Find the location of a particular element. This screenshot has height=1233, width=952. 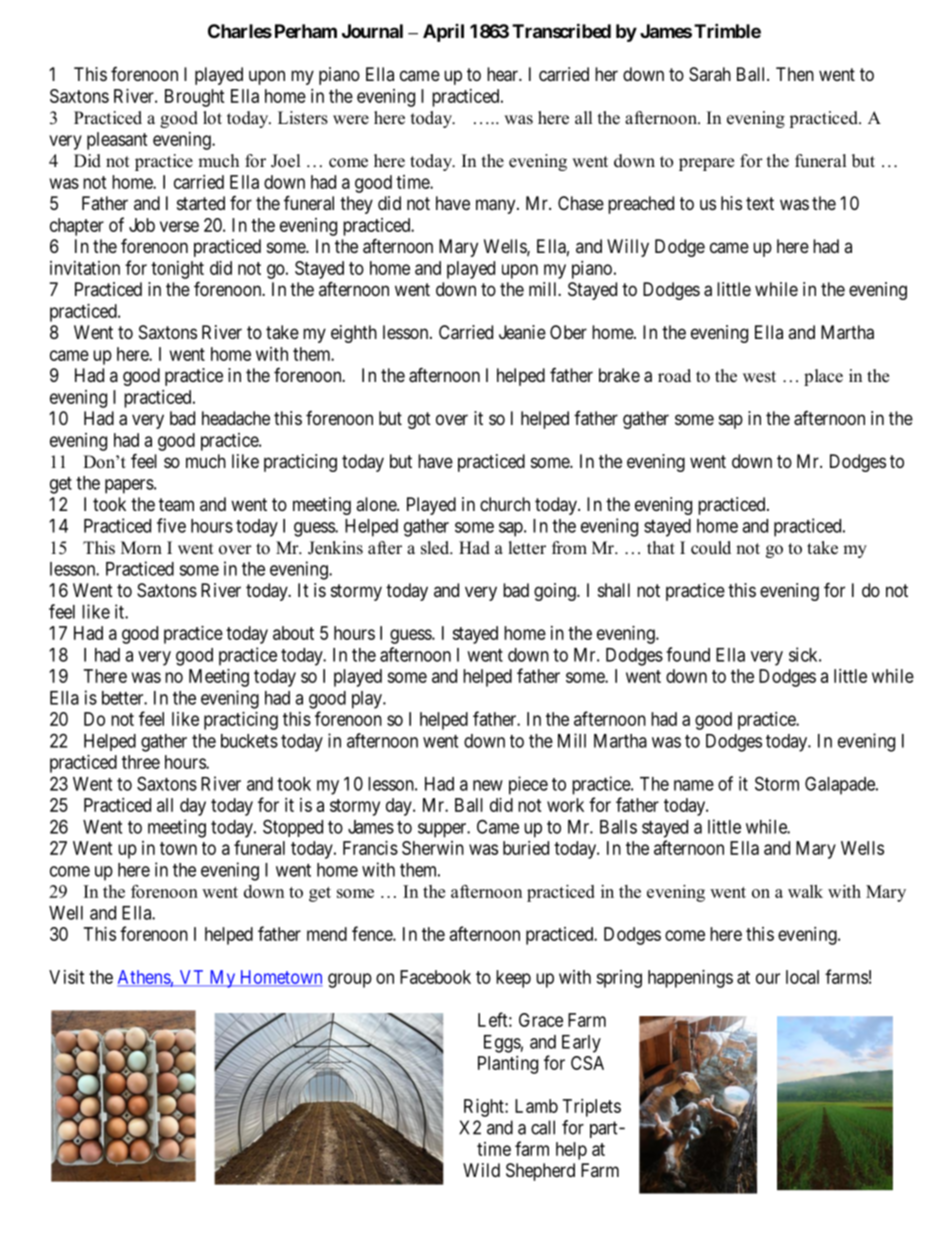

tonight is located at coordinates (177, 270).
